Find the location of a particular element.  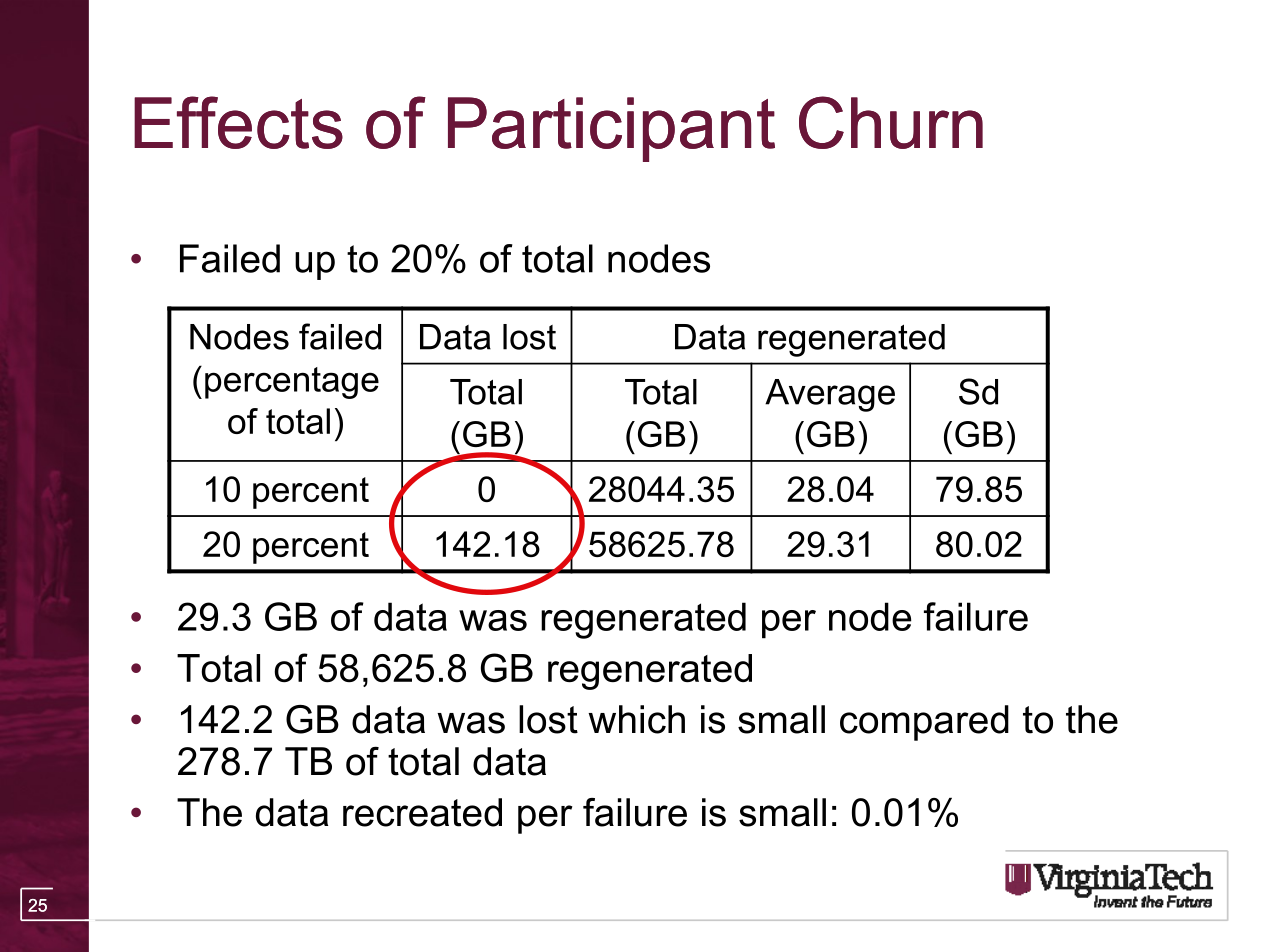

Average is located at coordinates (830, 395).
